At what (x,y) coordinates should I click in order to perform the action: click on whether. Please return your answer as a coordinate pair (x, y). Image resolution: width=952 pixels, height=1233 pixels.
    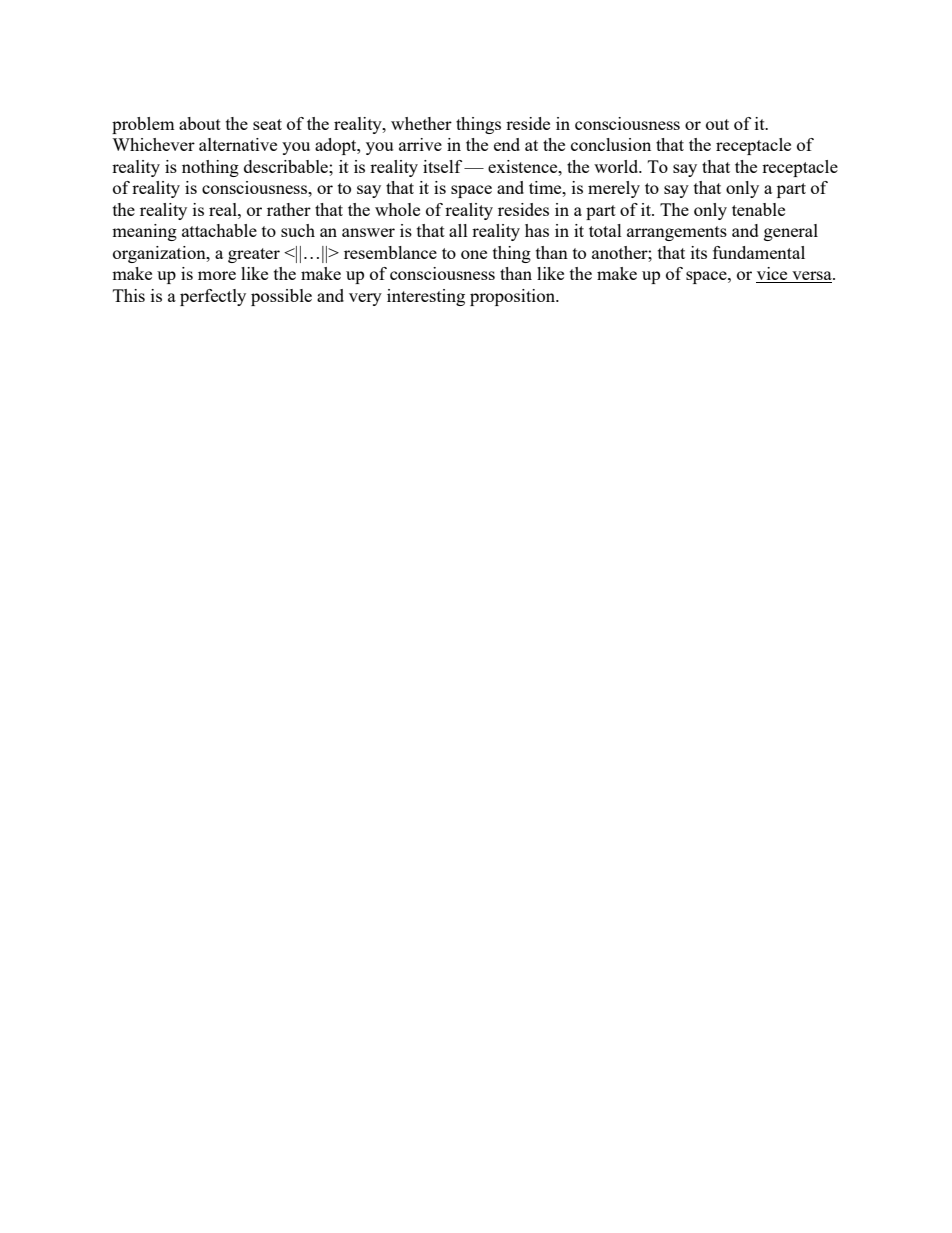
    Looking at the image, I should click on (421, 123).
